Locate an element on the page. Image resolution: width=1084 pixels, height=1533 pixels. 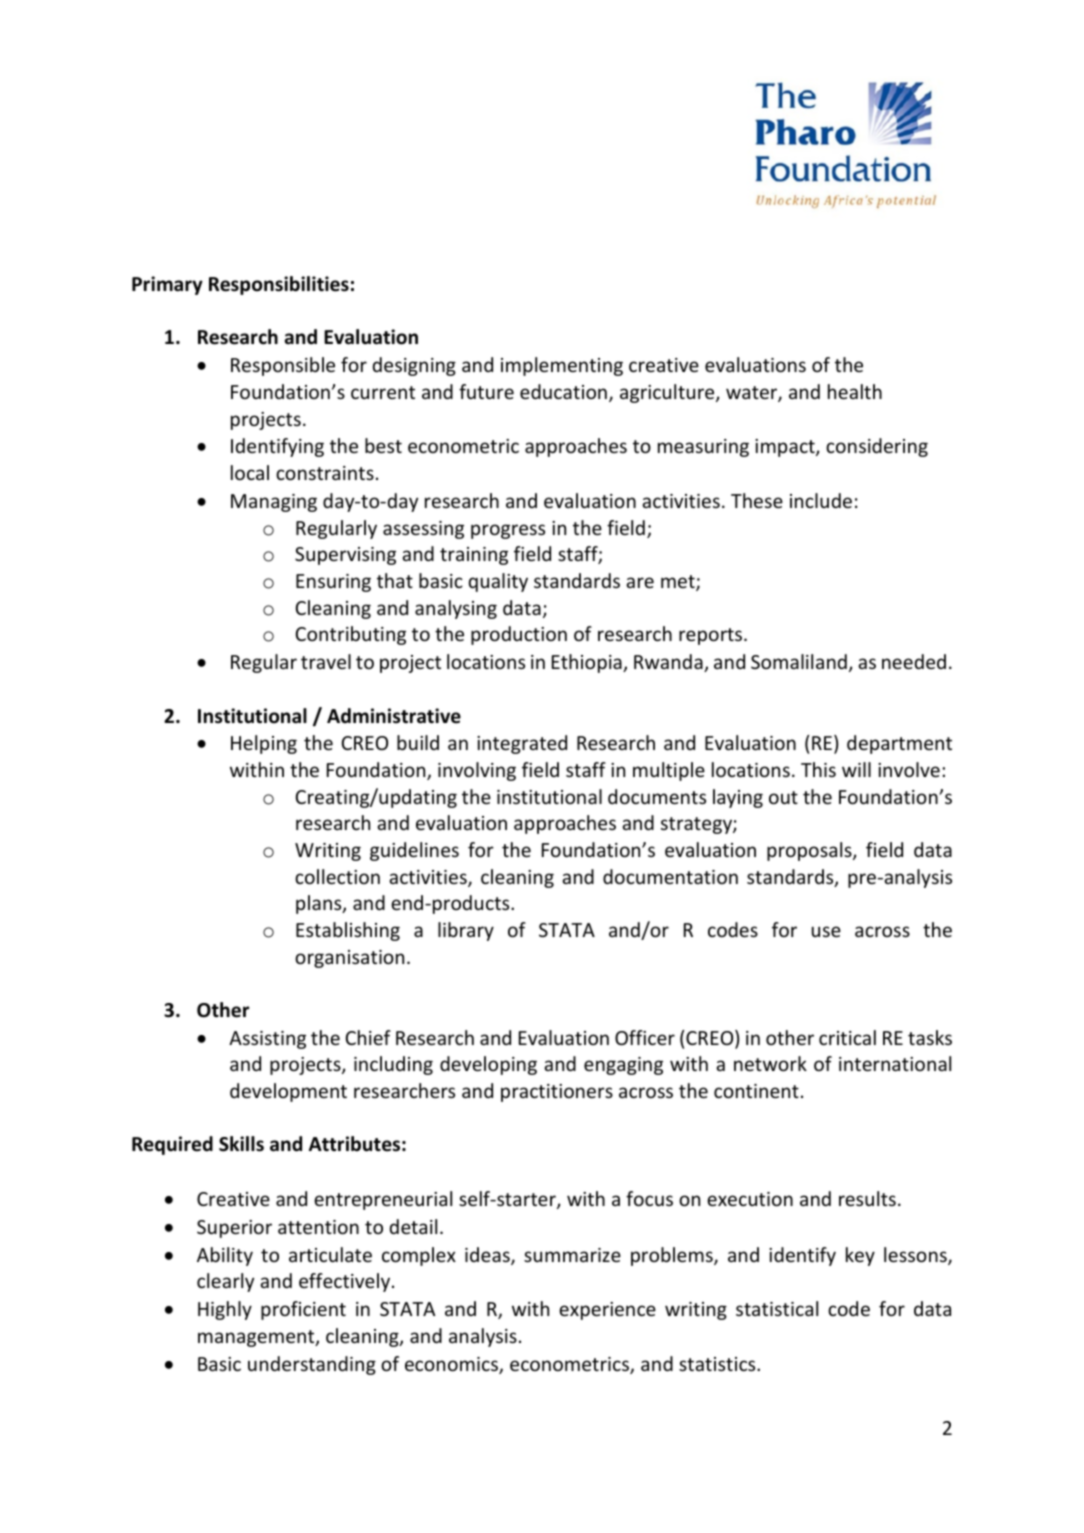
health is located at coordinates (855, 391).
